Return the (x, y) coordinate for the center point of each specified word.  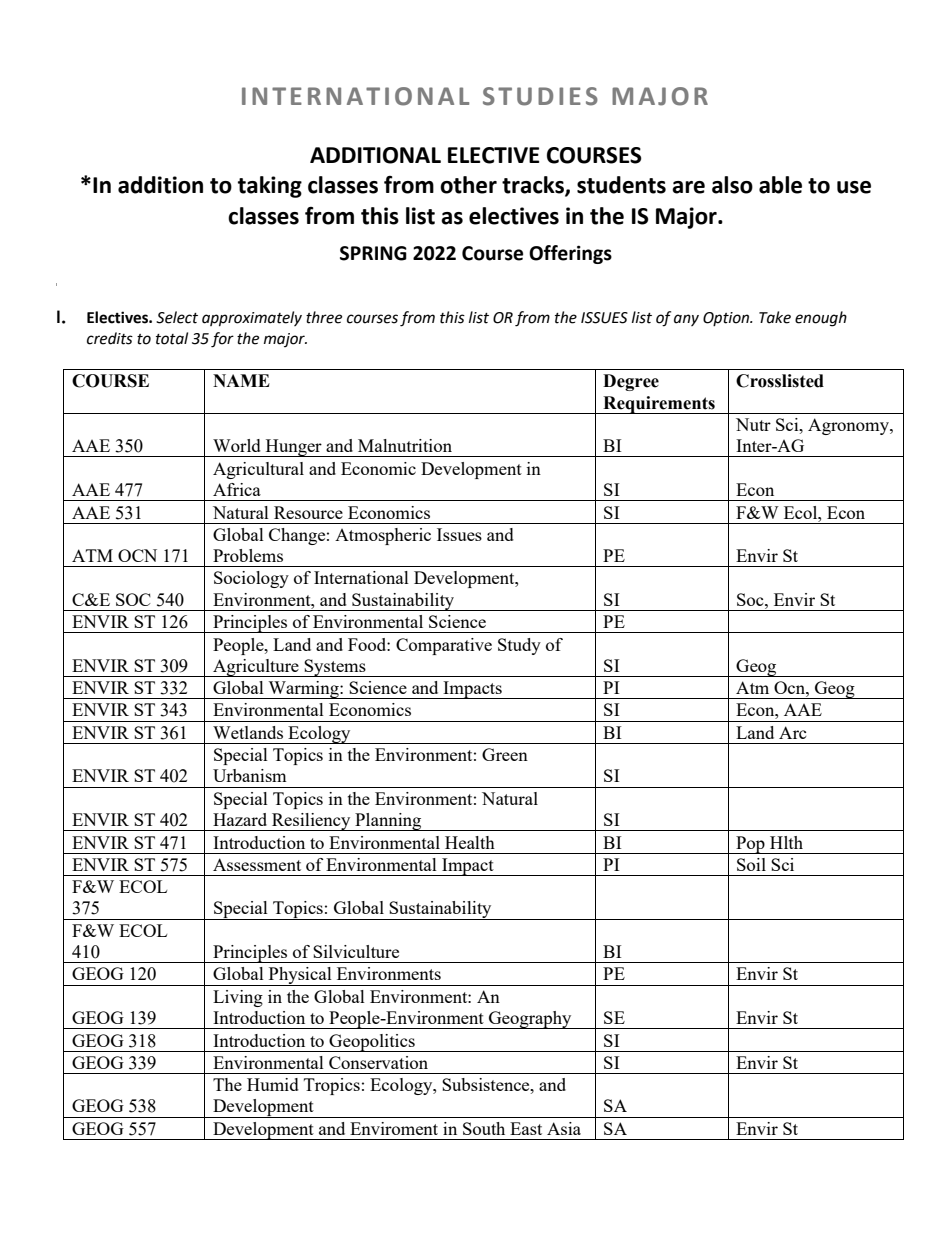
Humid (273, 1084)
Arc (793, 732)
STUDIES (540, 96)
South (484, 1128)
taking (270, 187)
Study (519, 646)
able (780, 185)
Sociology (251, 579)
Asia (564, 1128)
